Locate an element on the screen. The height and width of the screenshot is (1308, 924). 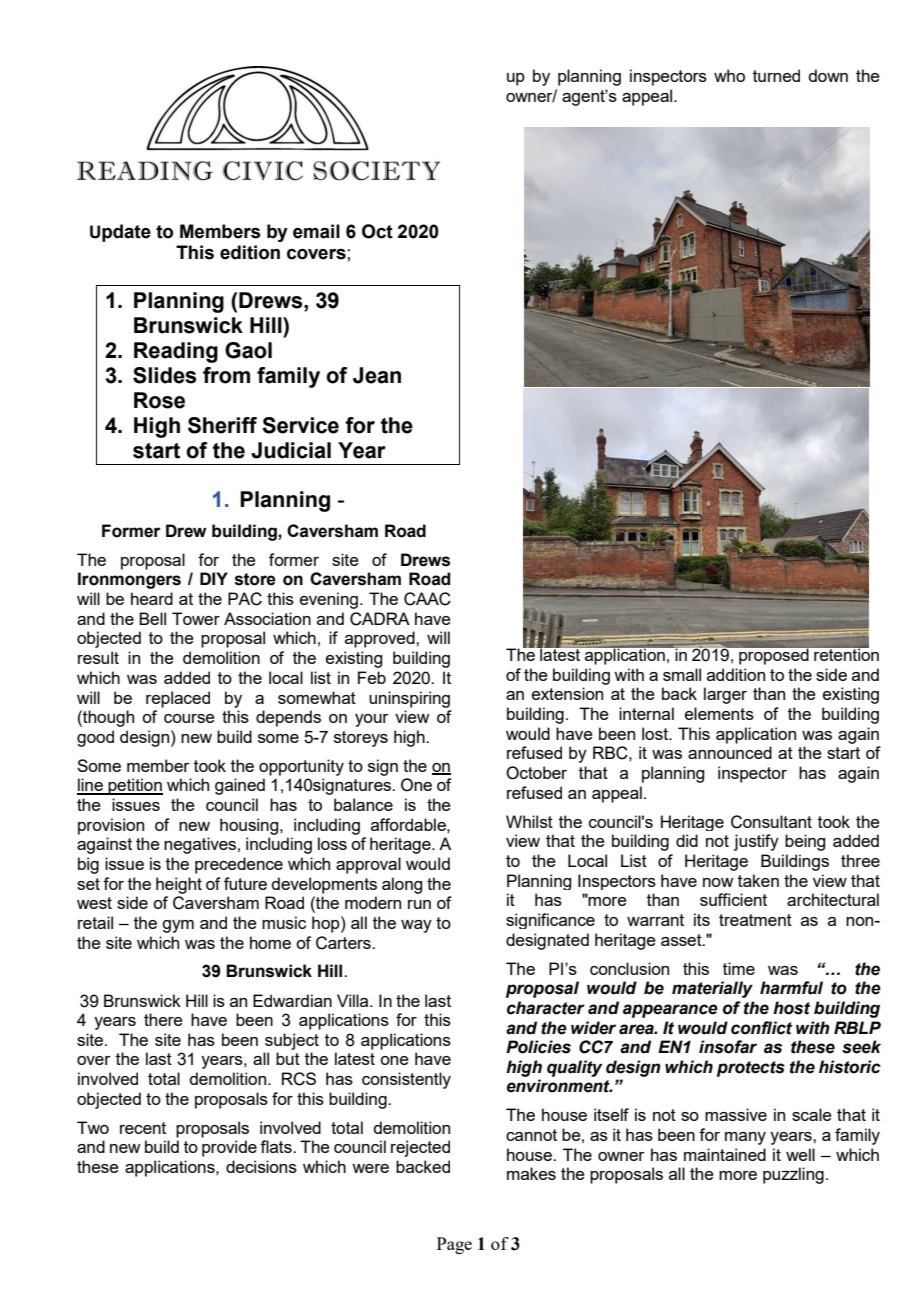
Page is located at coordinates (454, 1245).
